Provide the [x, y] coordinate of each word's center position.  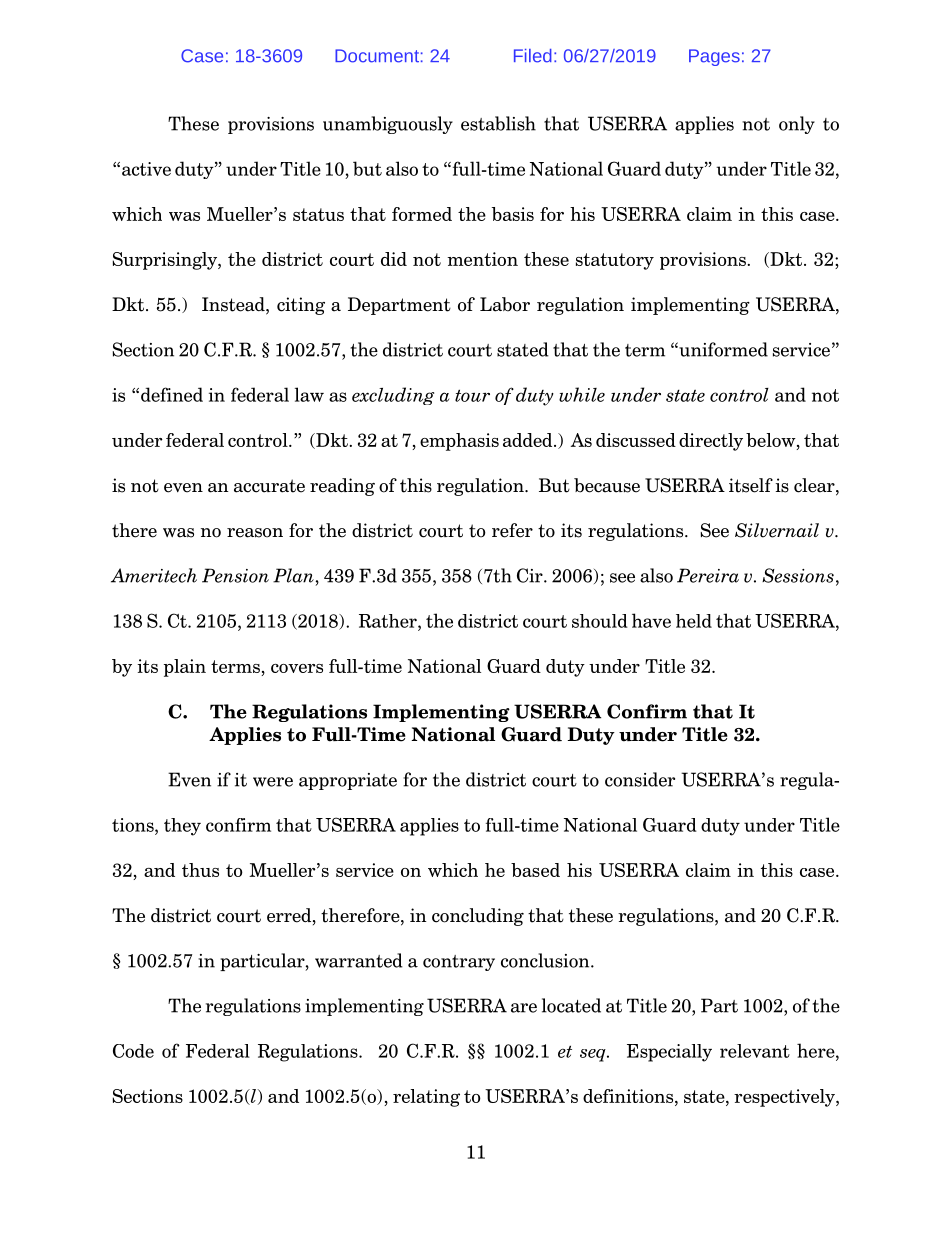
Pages [714, 57]
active [146, 169]
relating [426, 1098]
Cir [531, 575]
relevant [755, 1051]
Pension [235, 575]
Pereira [708, 575]
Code [133, 1051]
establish [498, 123]
